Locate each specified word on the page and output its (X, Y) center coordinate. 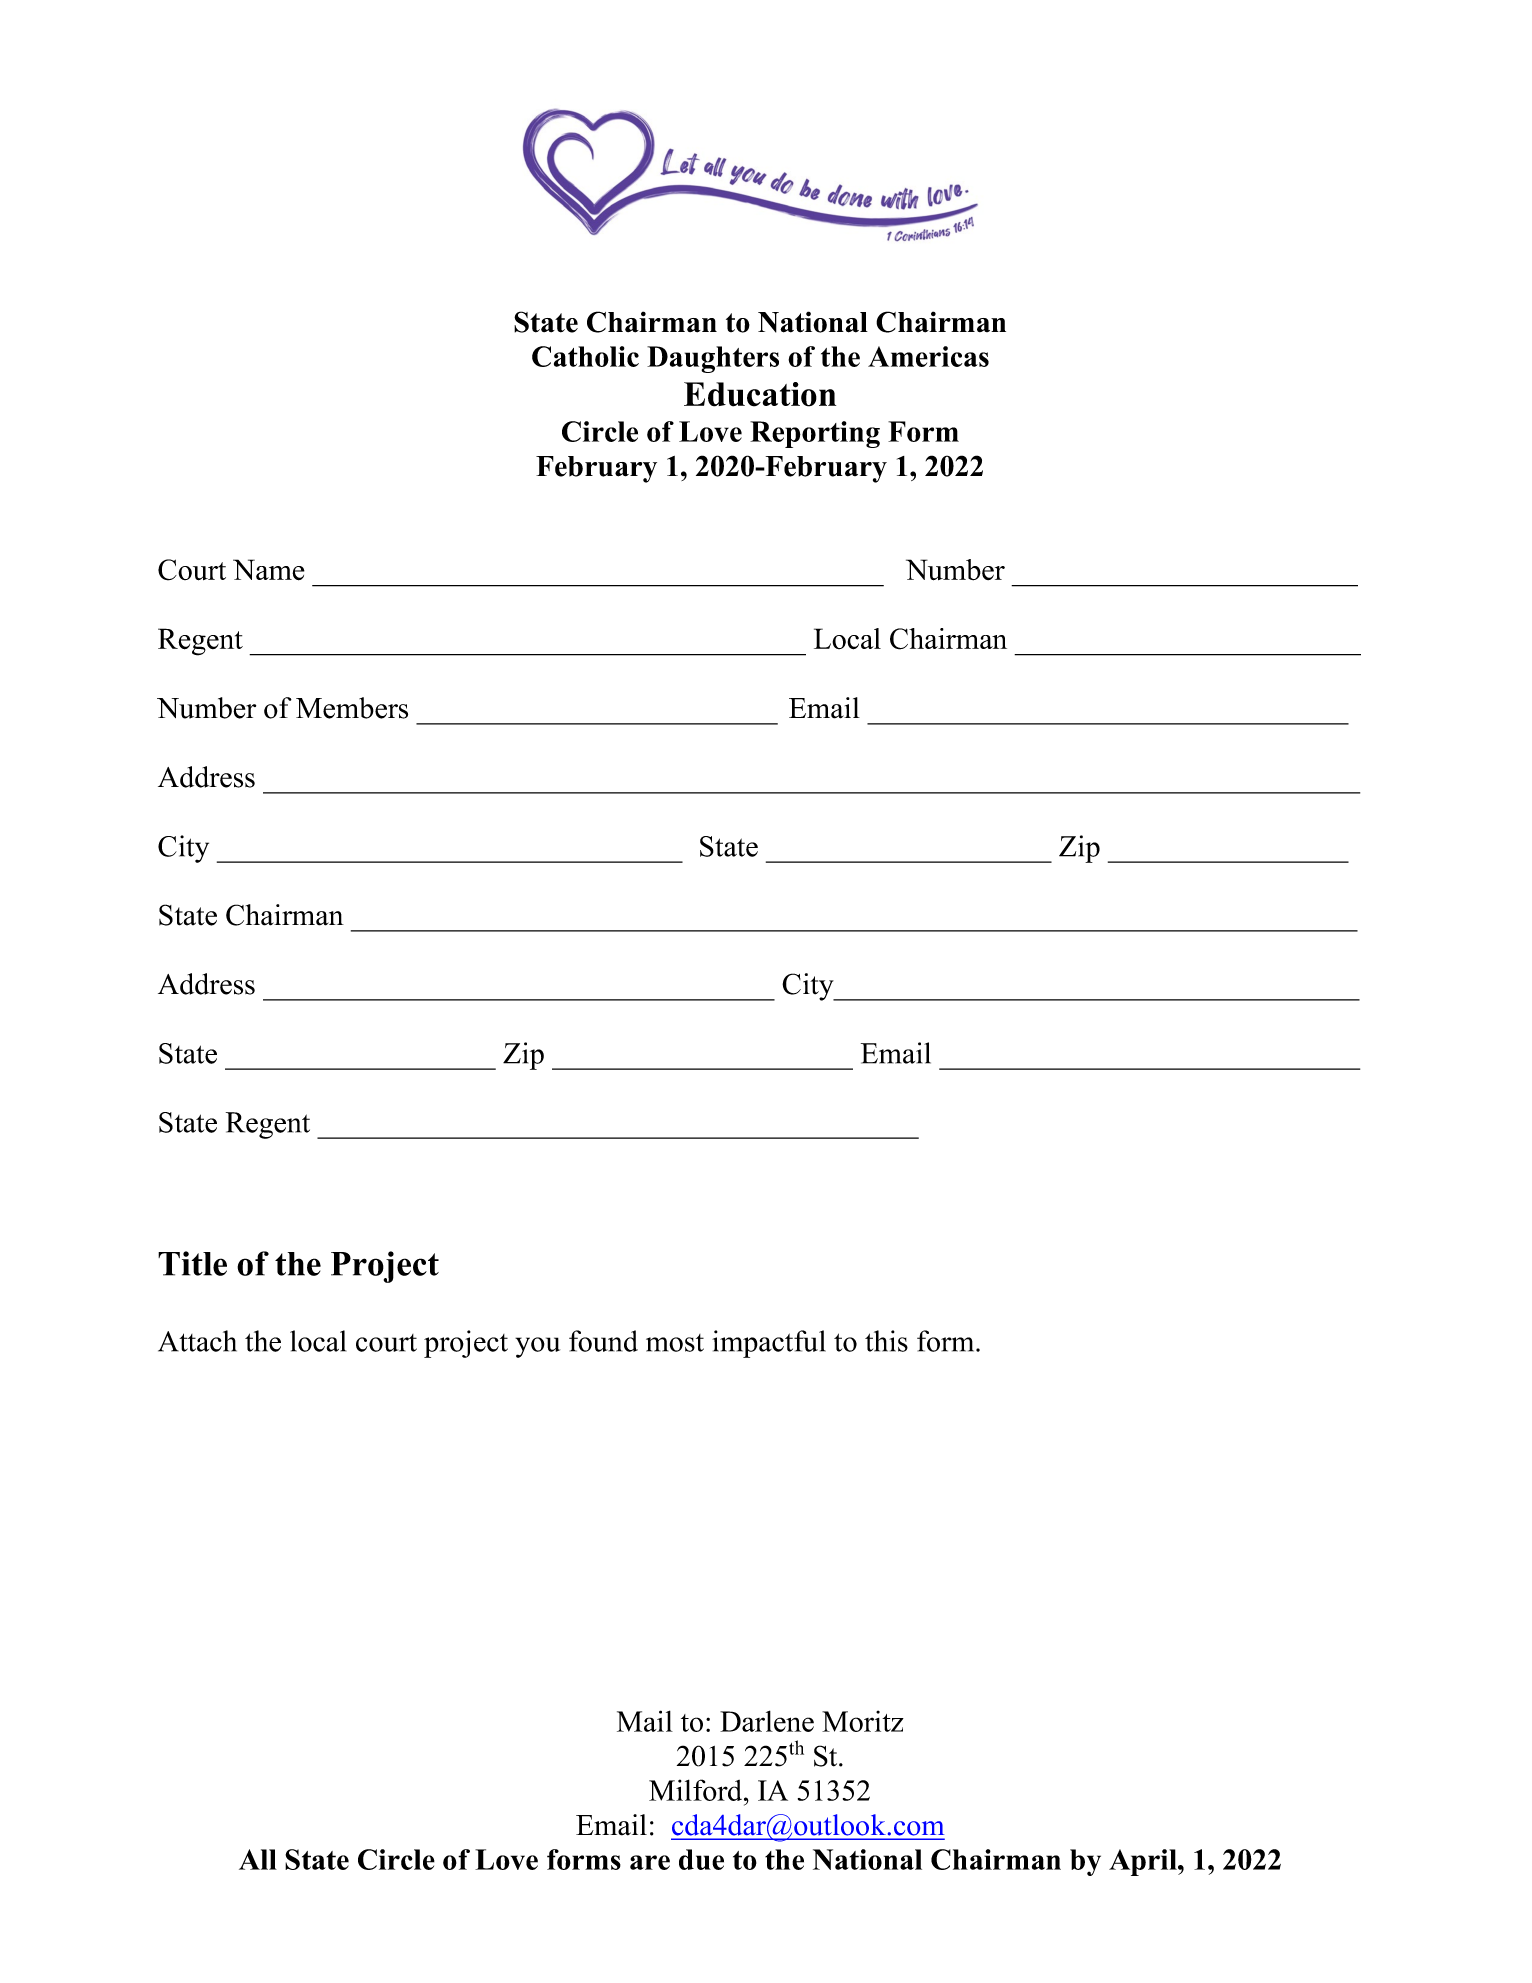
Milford (697, 1790)
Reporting (815, 434)
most (675, 1343)
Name (269, 570)
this (886, 1341)
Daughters (713, 359)
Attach (197, 1341)
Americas (928, 356)
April (1144, 1862)
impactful (769, 1344)
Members (352, 708)
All (258, 1859)
